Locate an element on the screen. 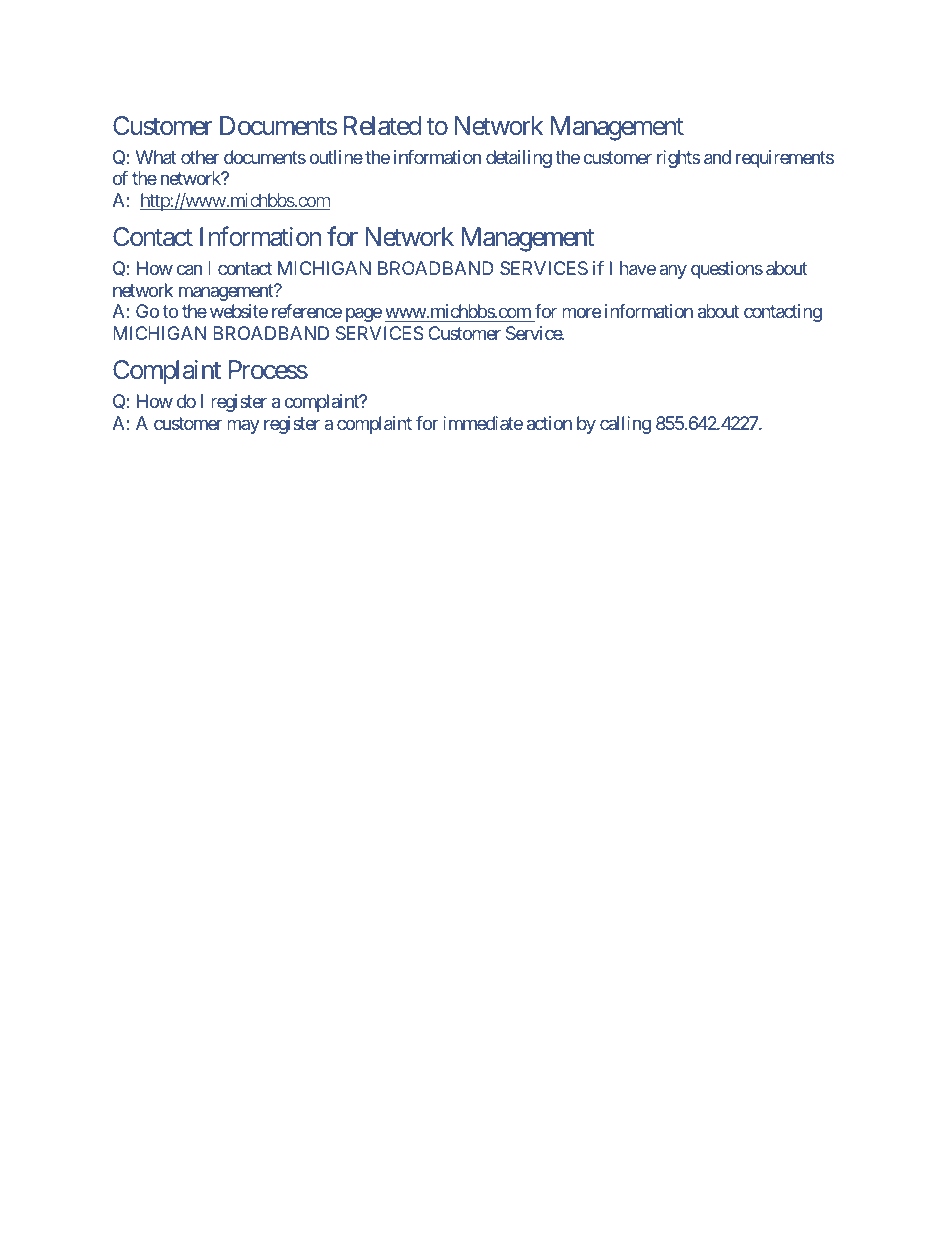 The height and width of the screenshot is (1233, 952). calling is located at coordinates (625, 425).
